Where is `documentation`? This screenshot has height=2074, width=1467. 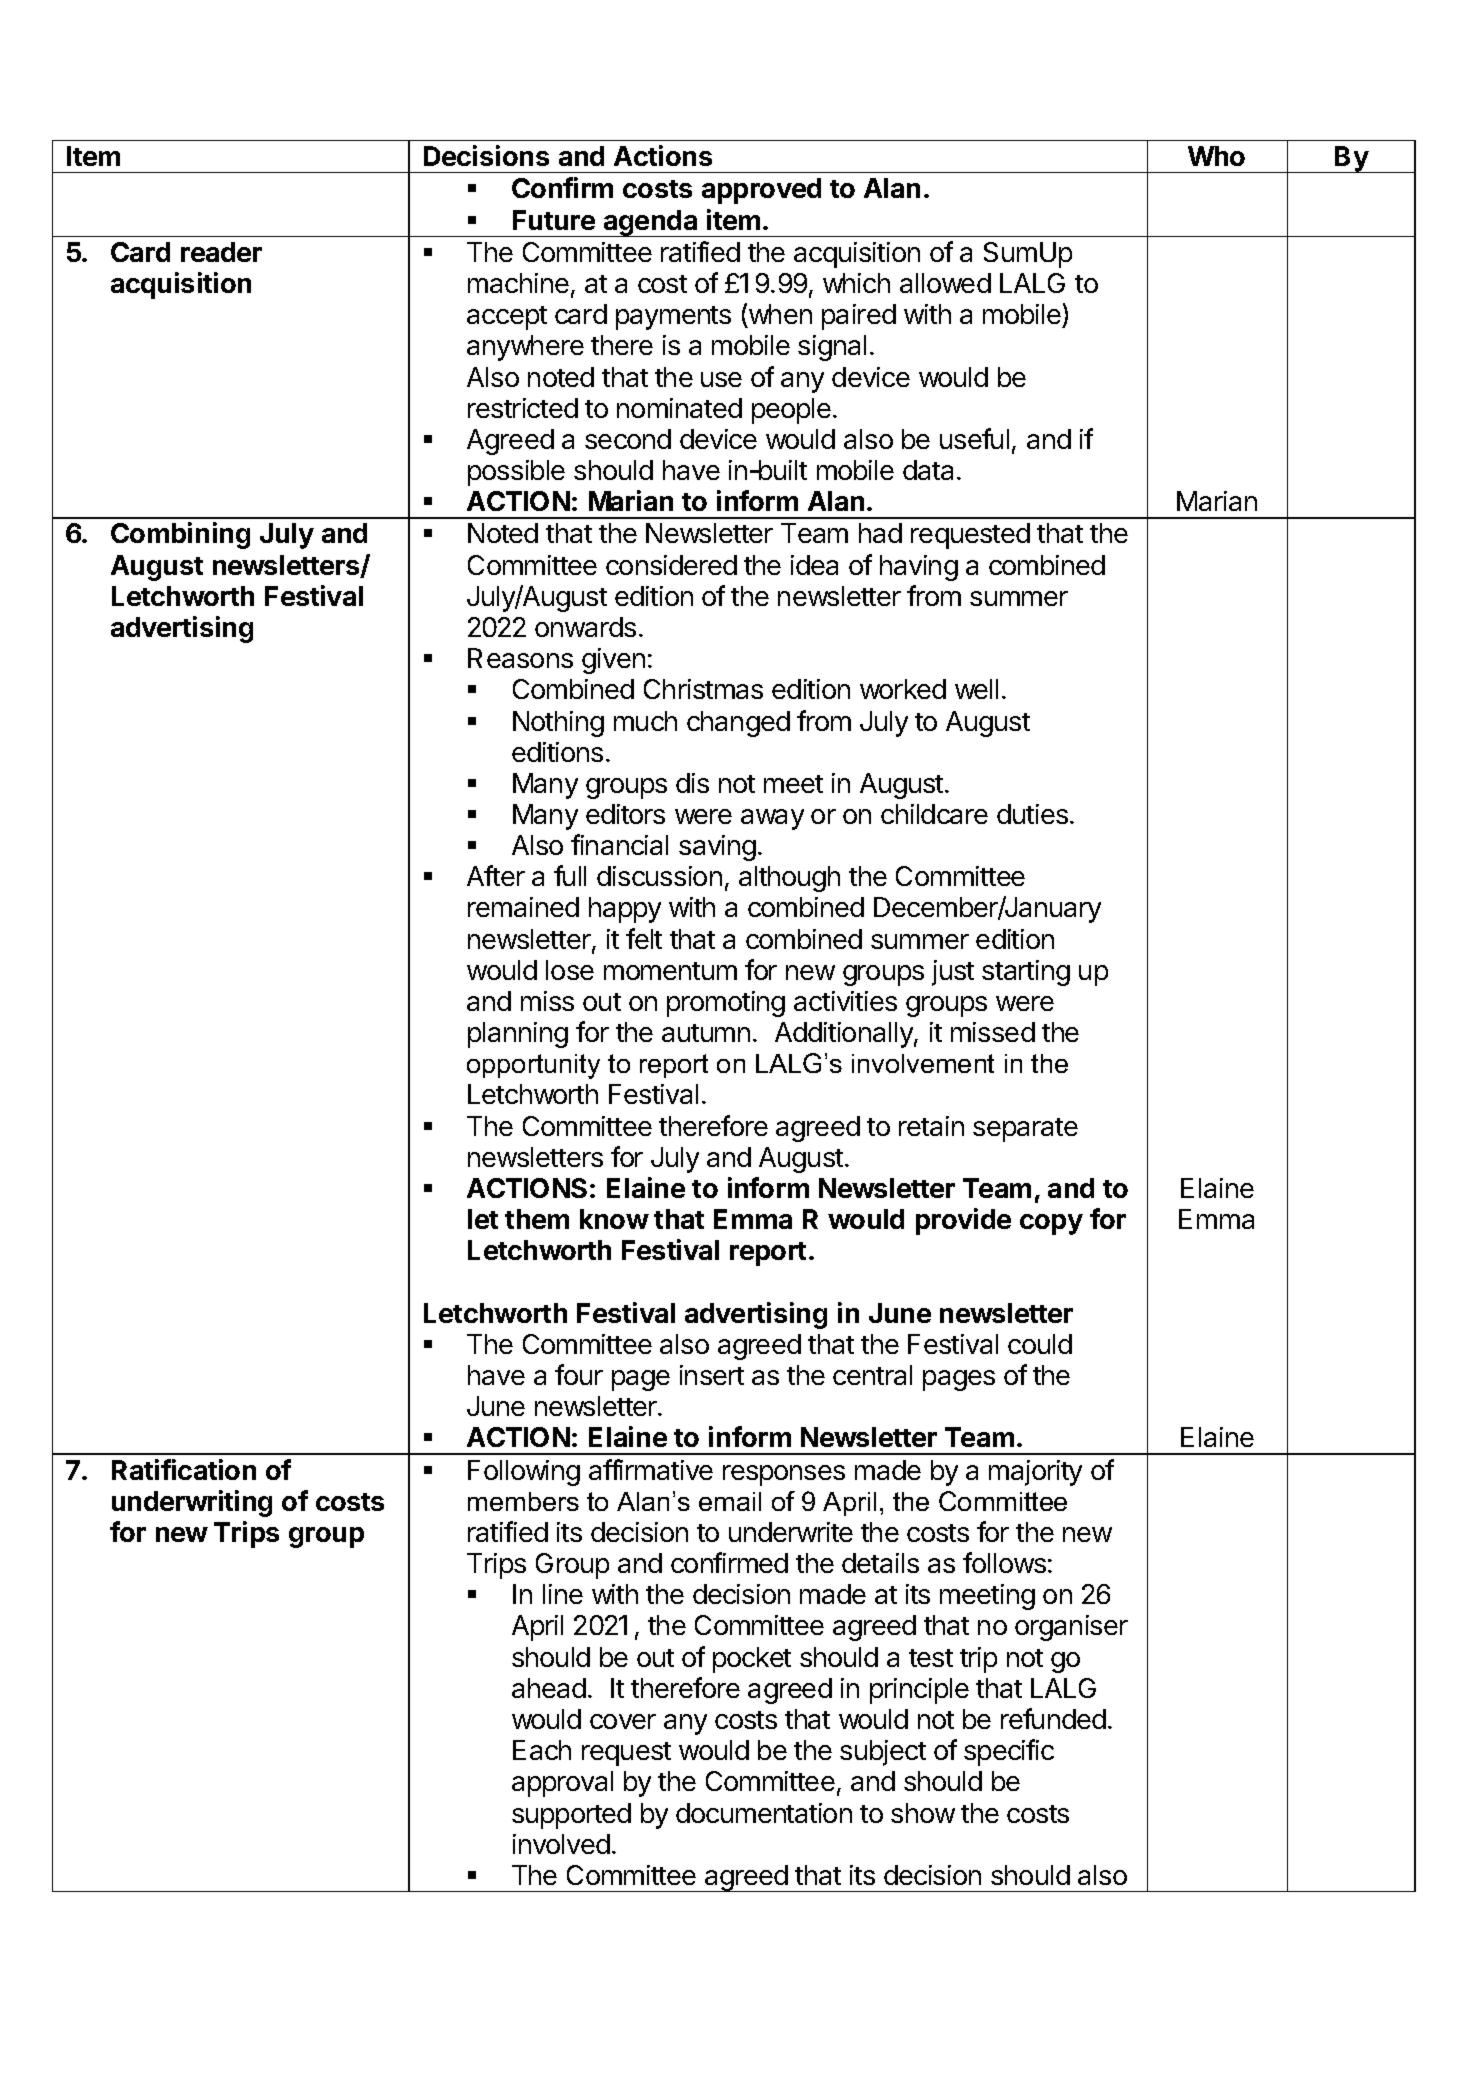 documentation is located at coordinates (764, 1813).
